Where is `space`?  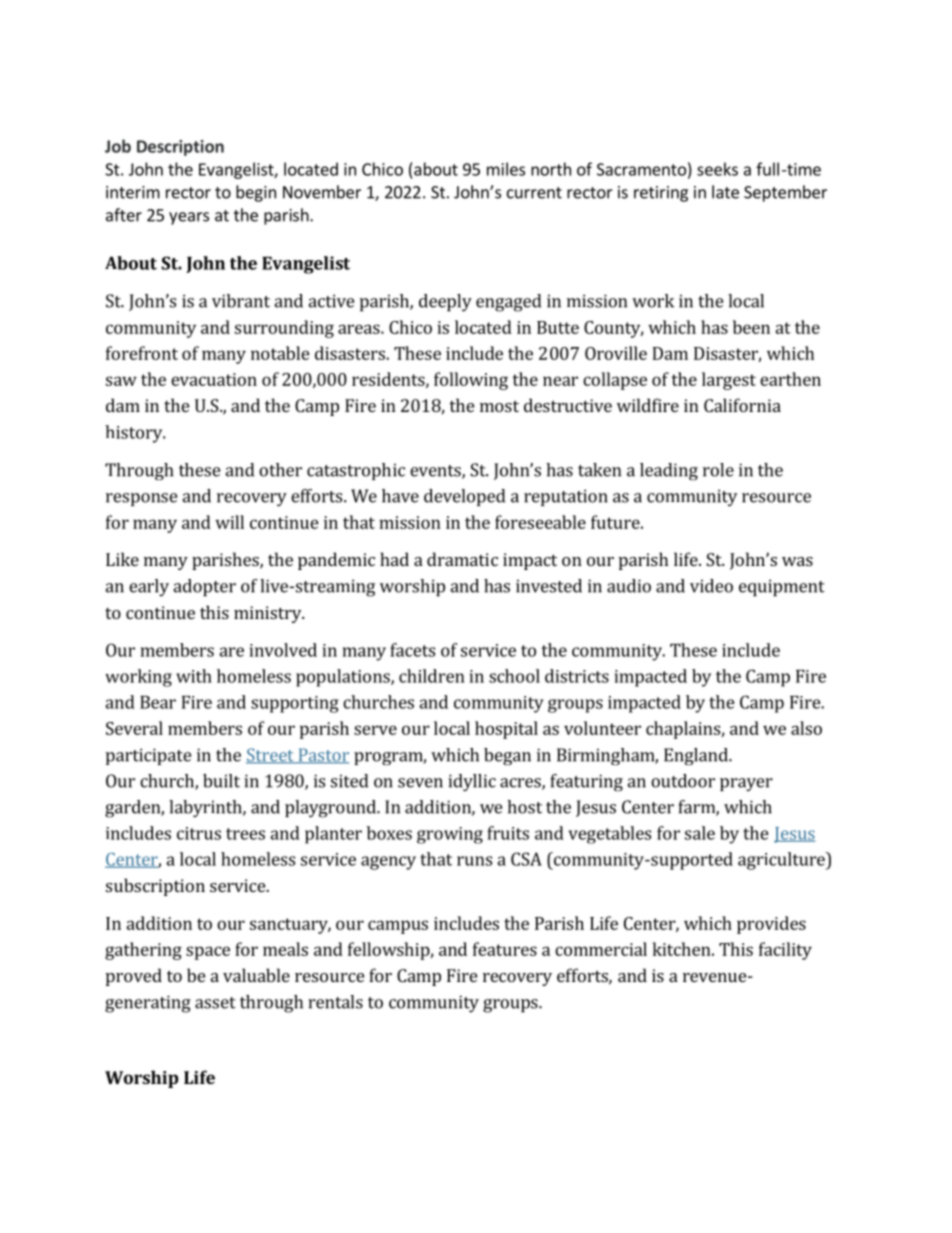 space is located at coordinates (208, 953).
